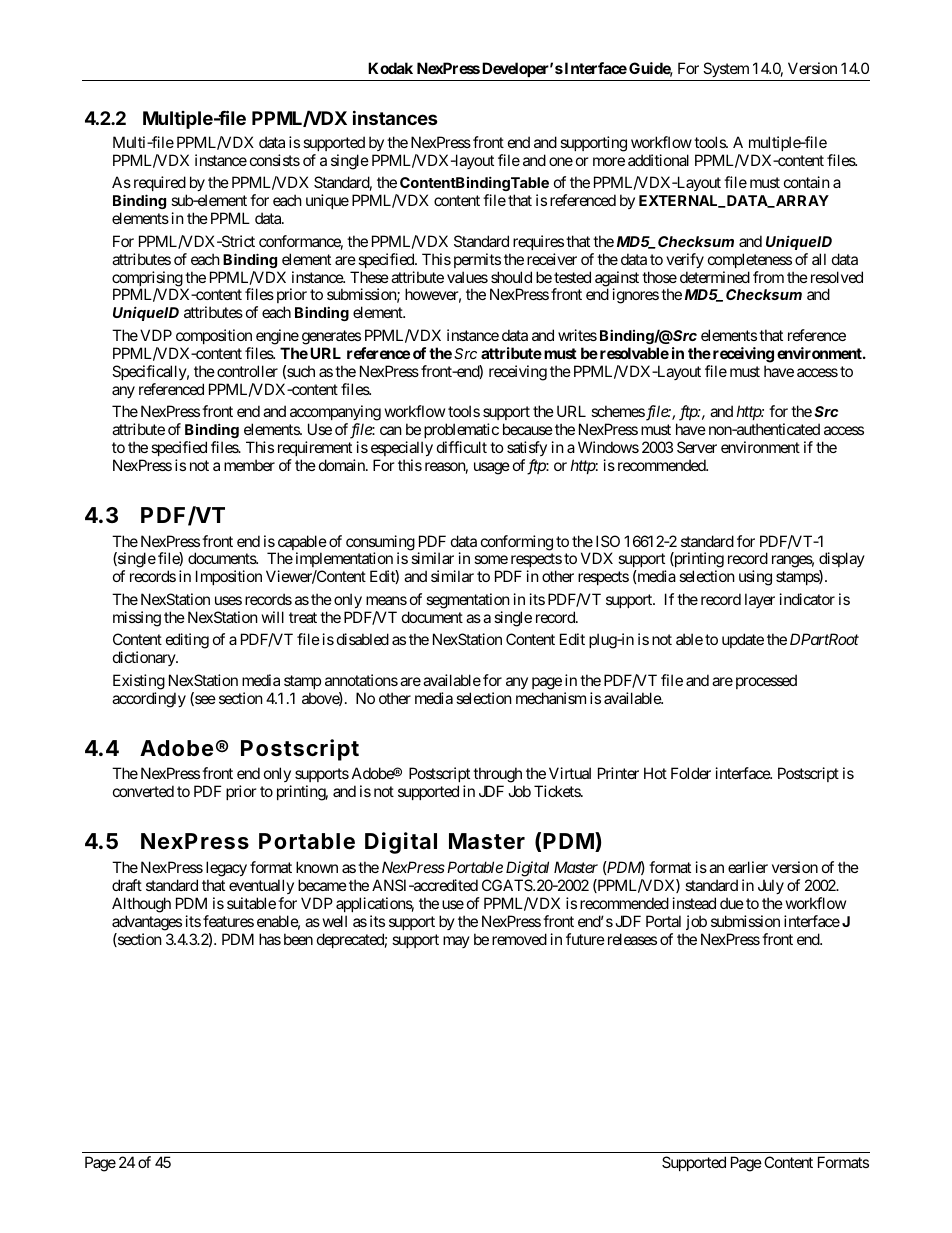 The width and height of the screenshot is (952, 1233). I want to click on System, so click(726, 71).
